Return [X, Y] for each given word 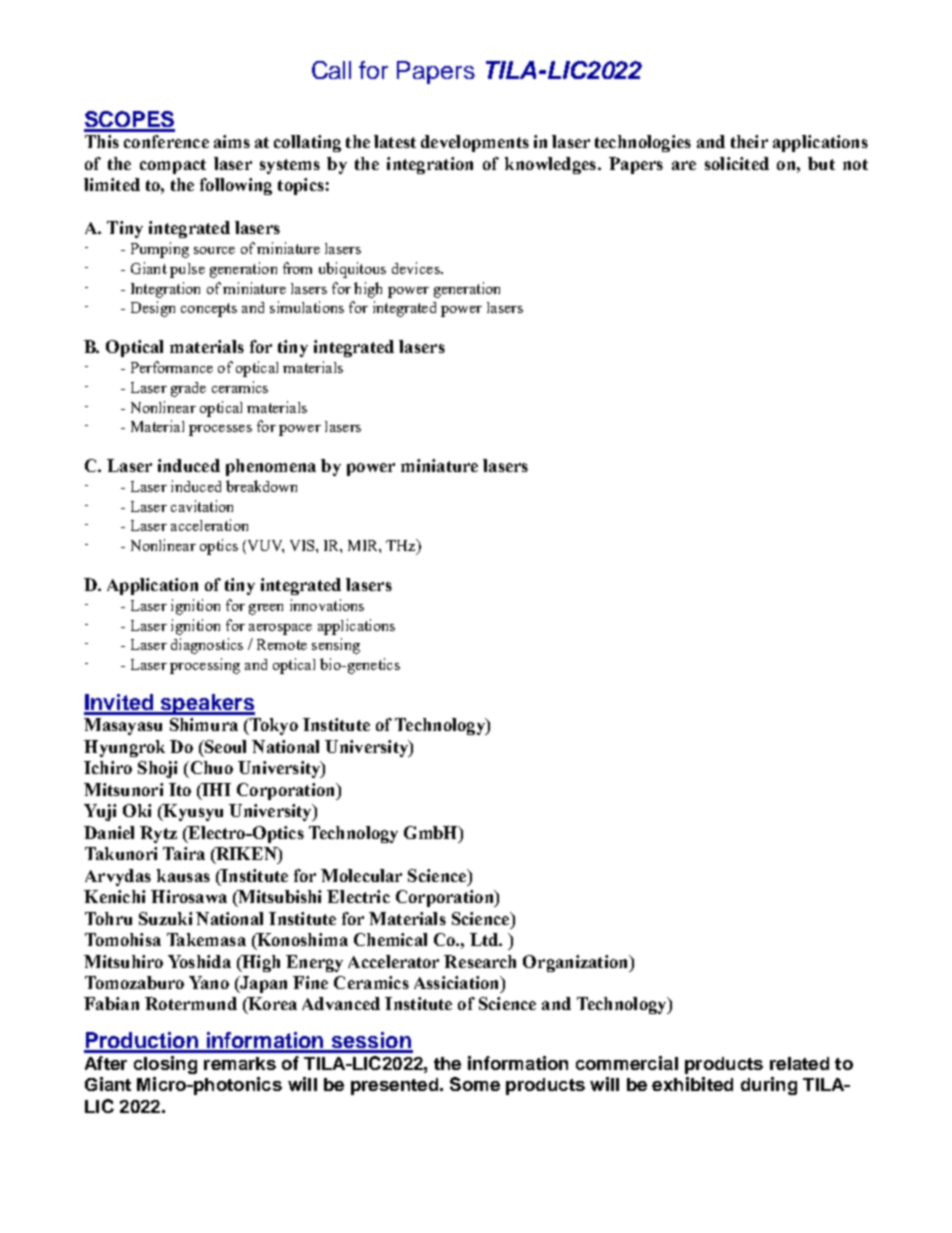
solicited [737, 163]
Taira [184, 853]
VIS [303, 545]
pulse [187, 270]
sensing [336, 646]
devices [417, 268]
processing [205, 666]
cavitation [202, 506]
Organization [576, 963]
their [749, 141]
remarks [240, 1063]
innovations [327, 605]
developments [475, 143]
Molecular [361, 875]
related [799, 1063]
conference [166, 141]
